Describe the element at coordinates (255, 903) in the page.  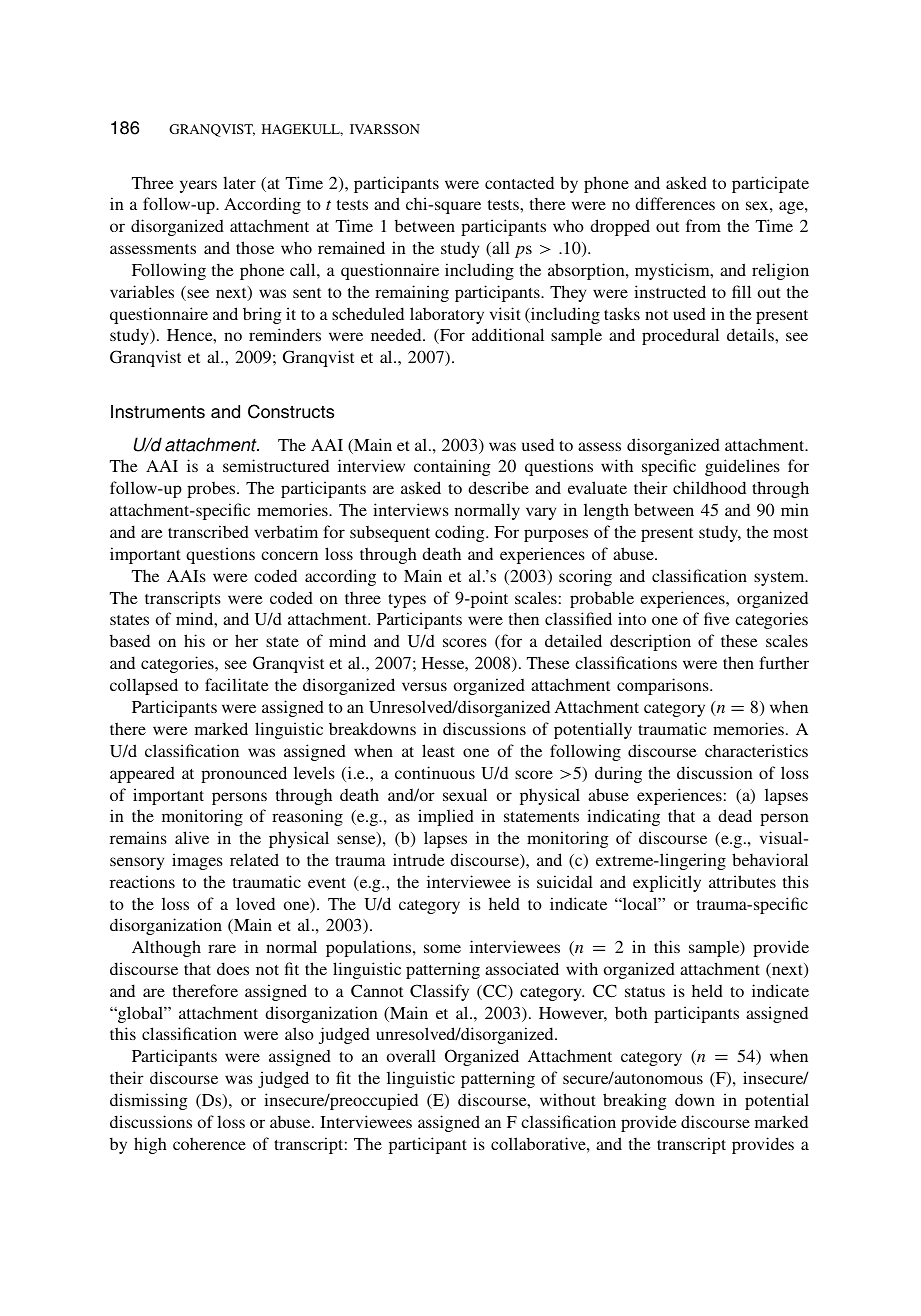
I see `loved` at that location.
